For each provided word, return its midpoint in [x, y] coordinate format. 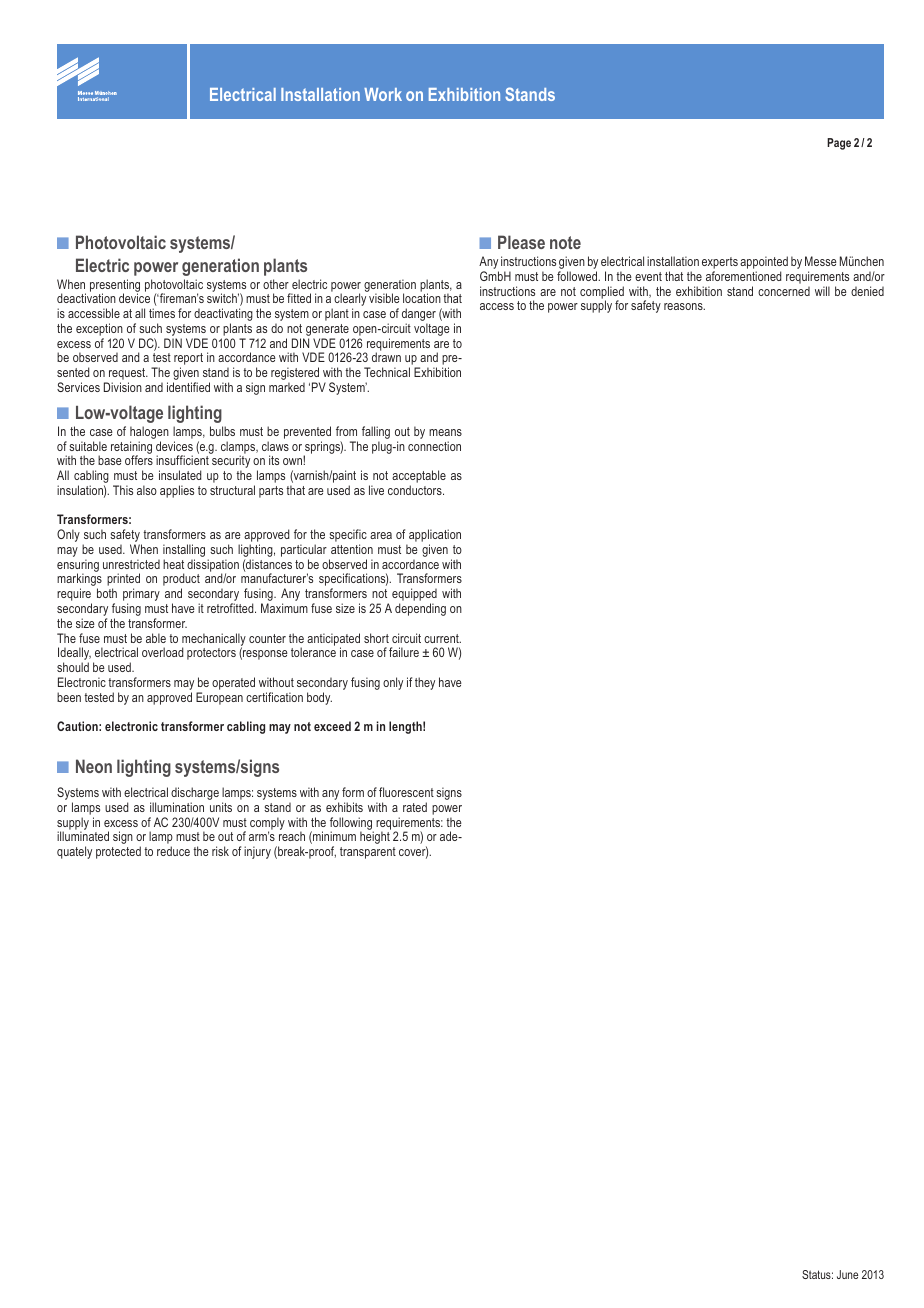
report [188, 360]
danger [419, 316]
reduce [173, 851]
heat [173, 564]
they [425, 683]
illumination [177, 807]
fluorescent [406, 792]
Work [383, 94]
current [442, 638]
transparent [368, 853]
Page [839, 144]
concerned [784, 291]
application [435, 537]
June [847, 1274]
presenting [115, 286]
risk [220, 851]
